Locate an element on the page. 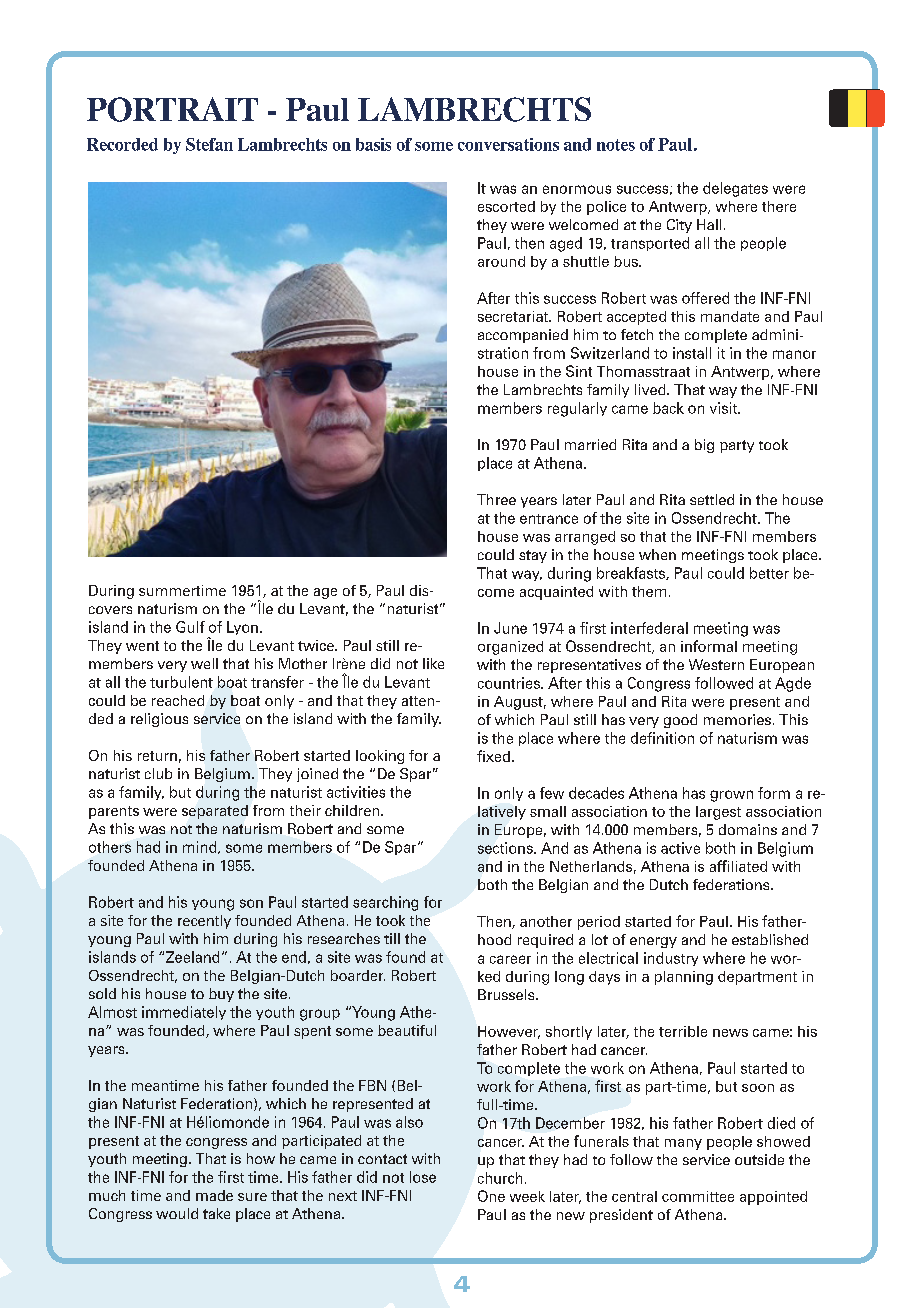 The image size is (924, 1308). well is located at coordinates (204, 663).
